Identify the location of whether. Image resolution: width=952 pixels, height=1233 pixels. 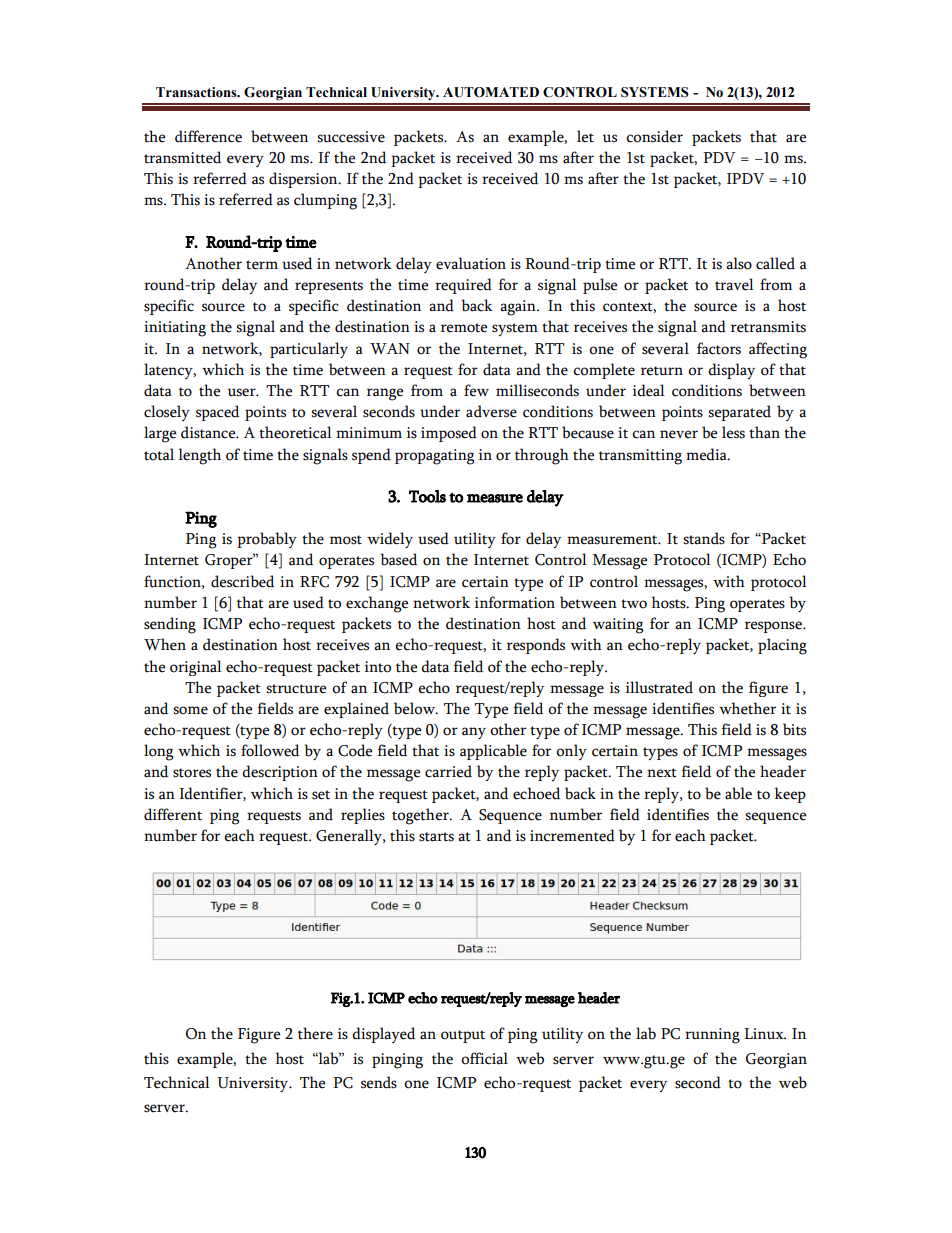
(747, 708).
